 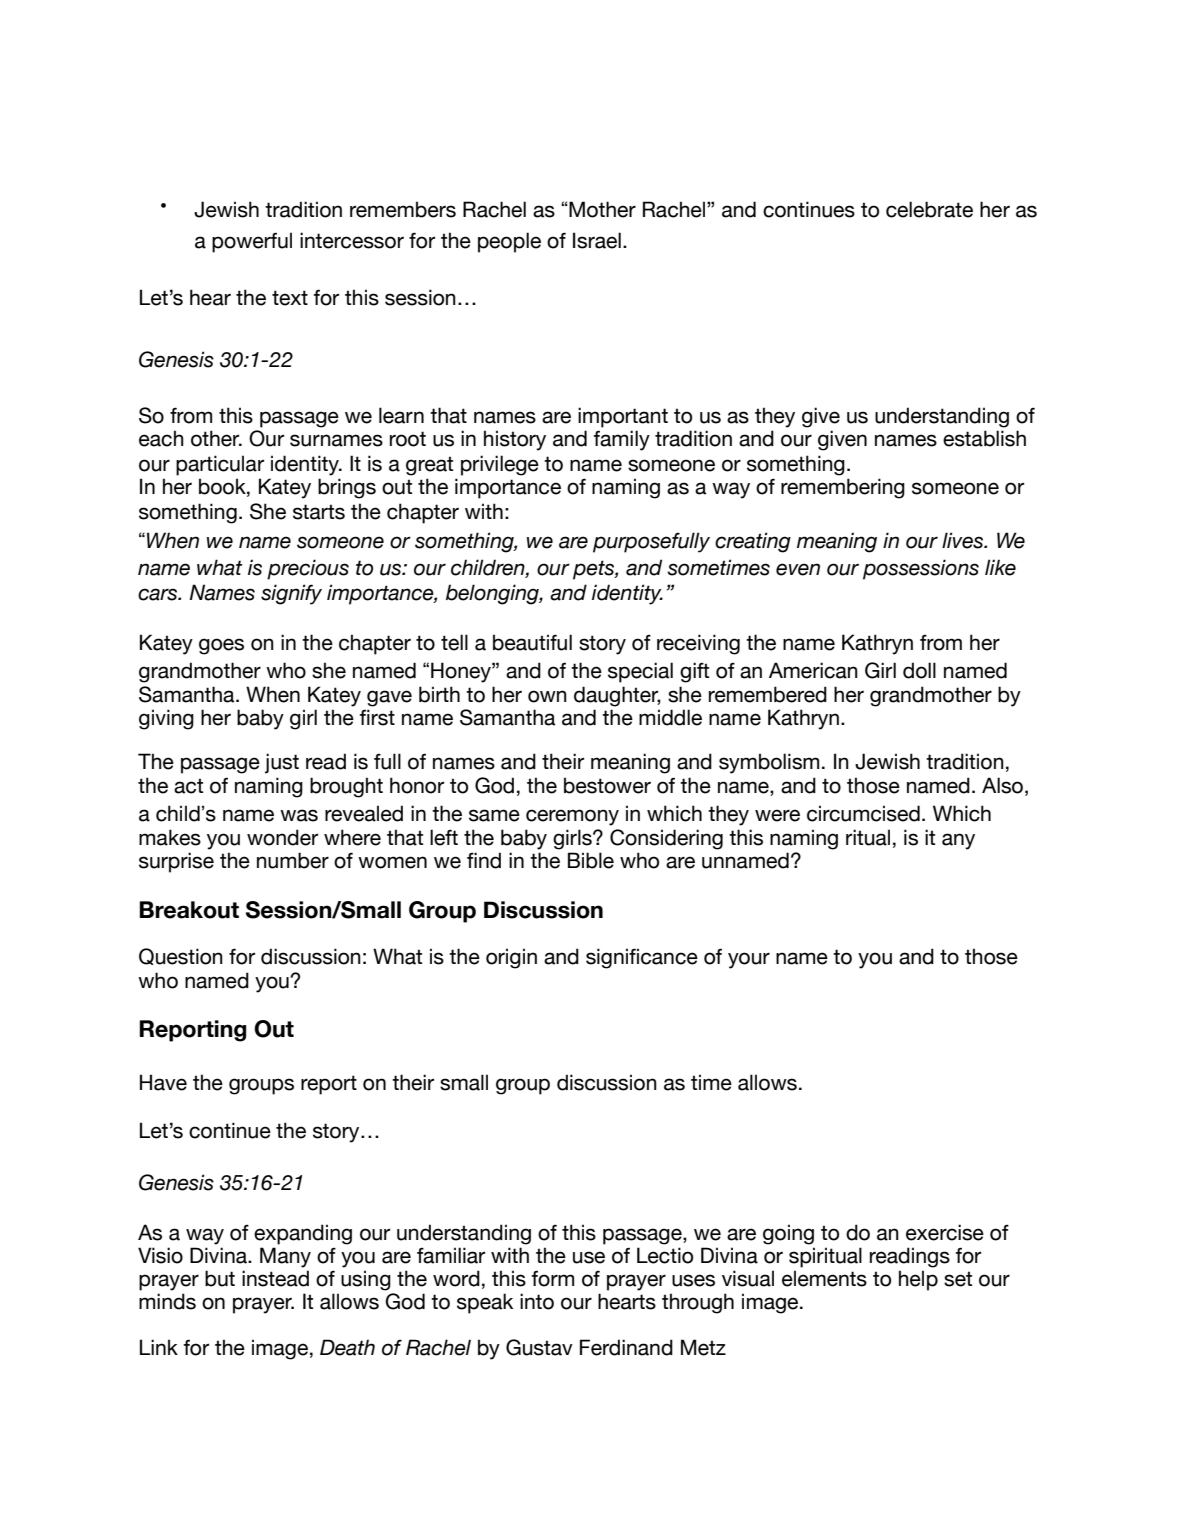 I want to click on powerful, so click(x=252, y=242).
